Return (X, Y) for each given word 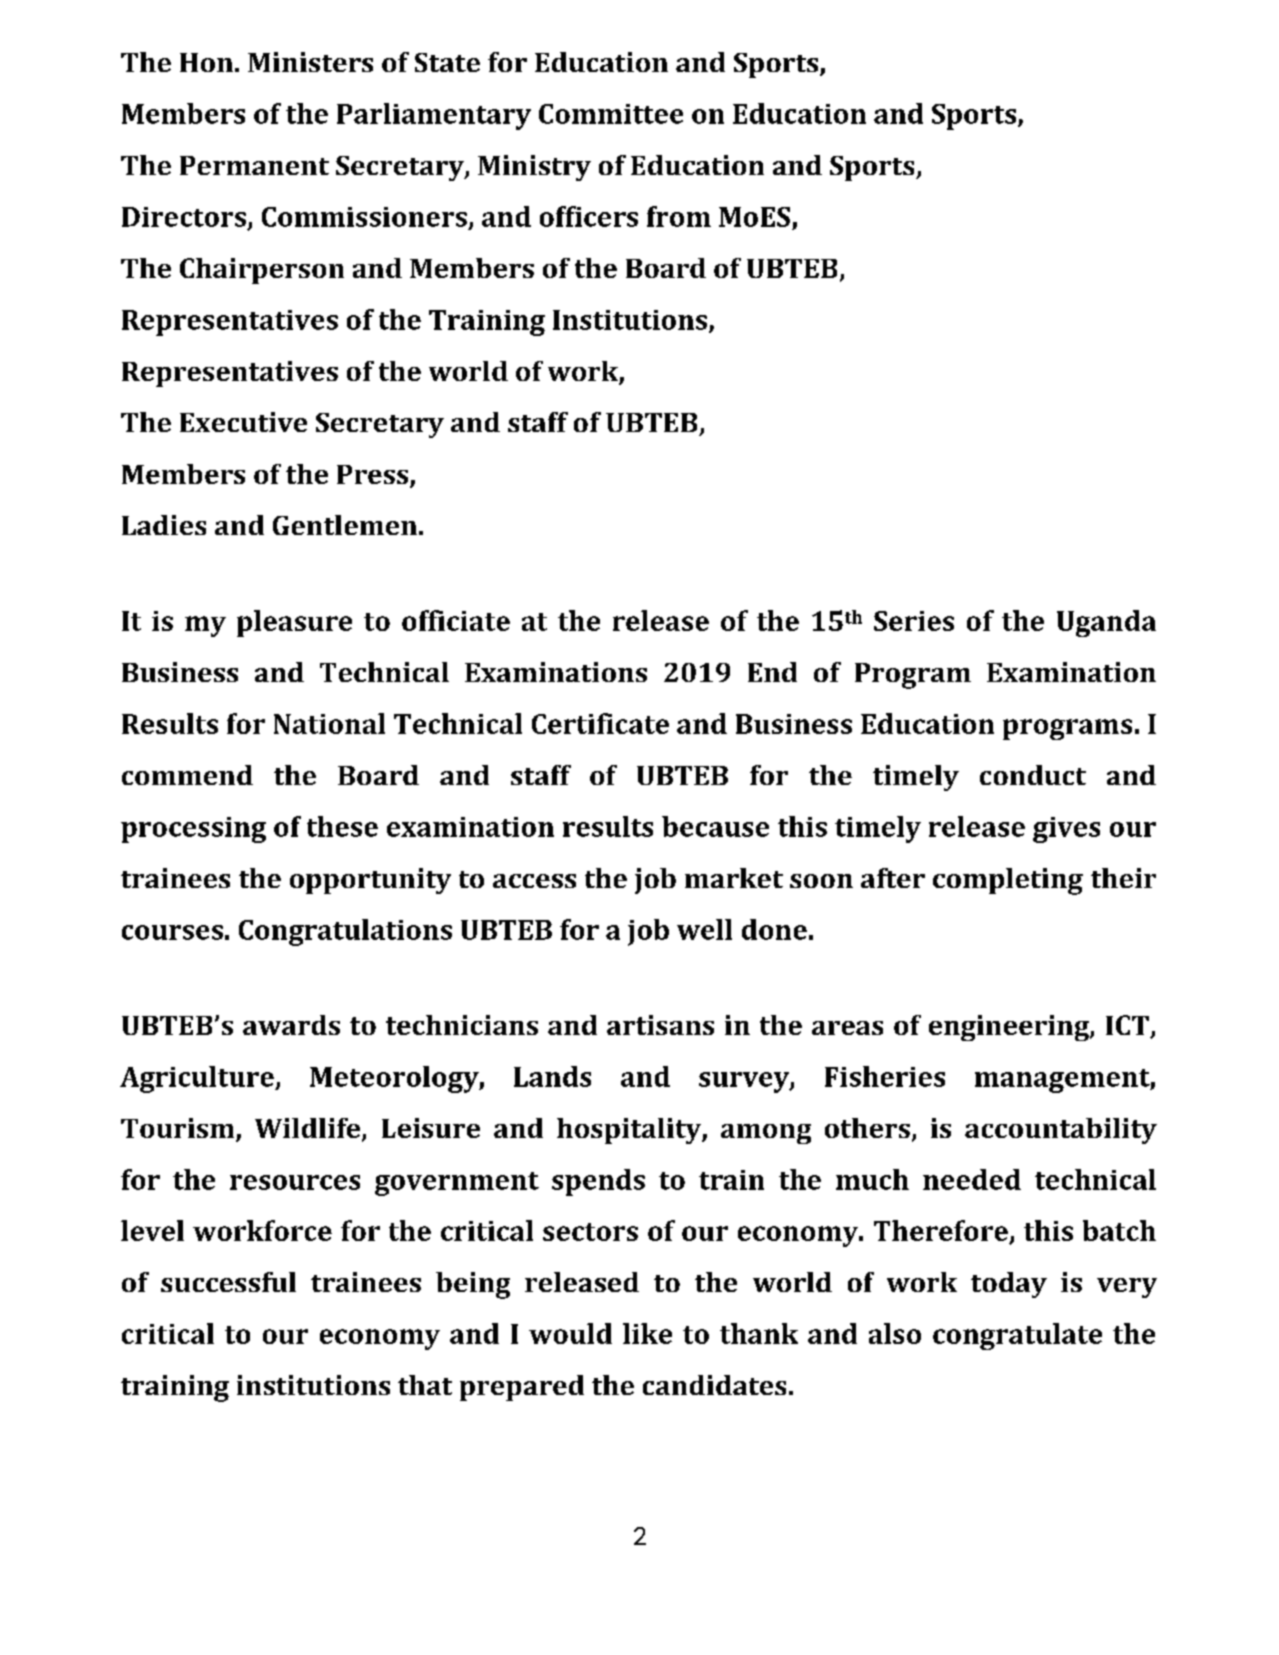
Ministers (310, 62)
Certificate (600, 723)
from (679, 216)
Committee (611, 114)
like (647, 1333)
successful (228, 1282)
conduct (1033, 775)
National (329, 723)
